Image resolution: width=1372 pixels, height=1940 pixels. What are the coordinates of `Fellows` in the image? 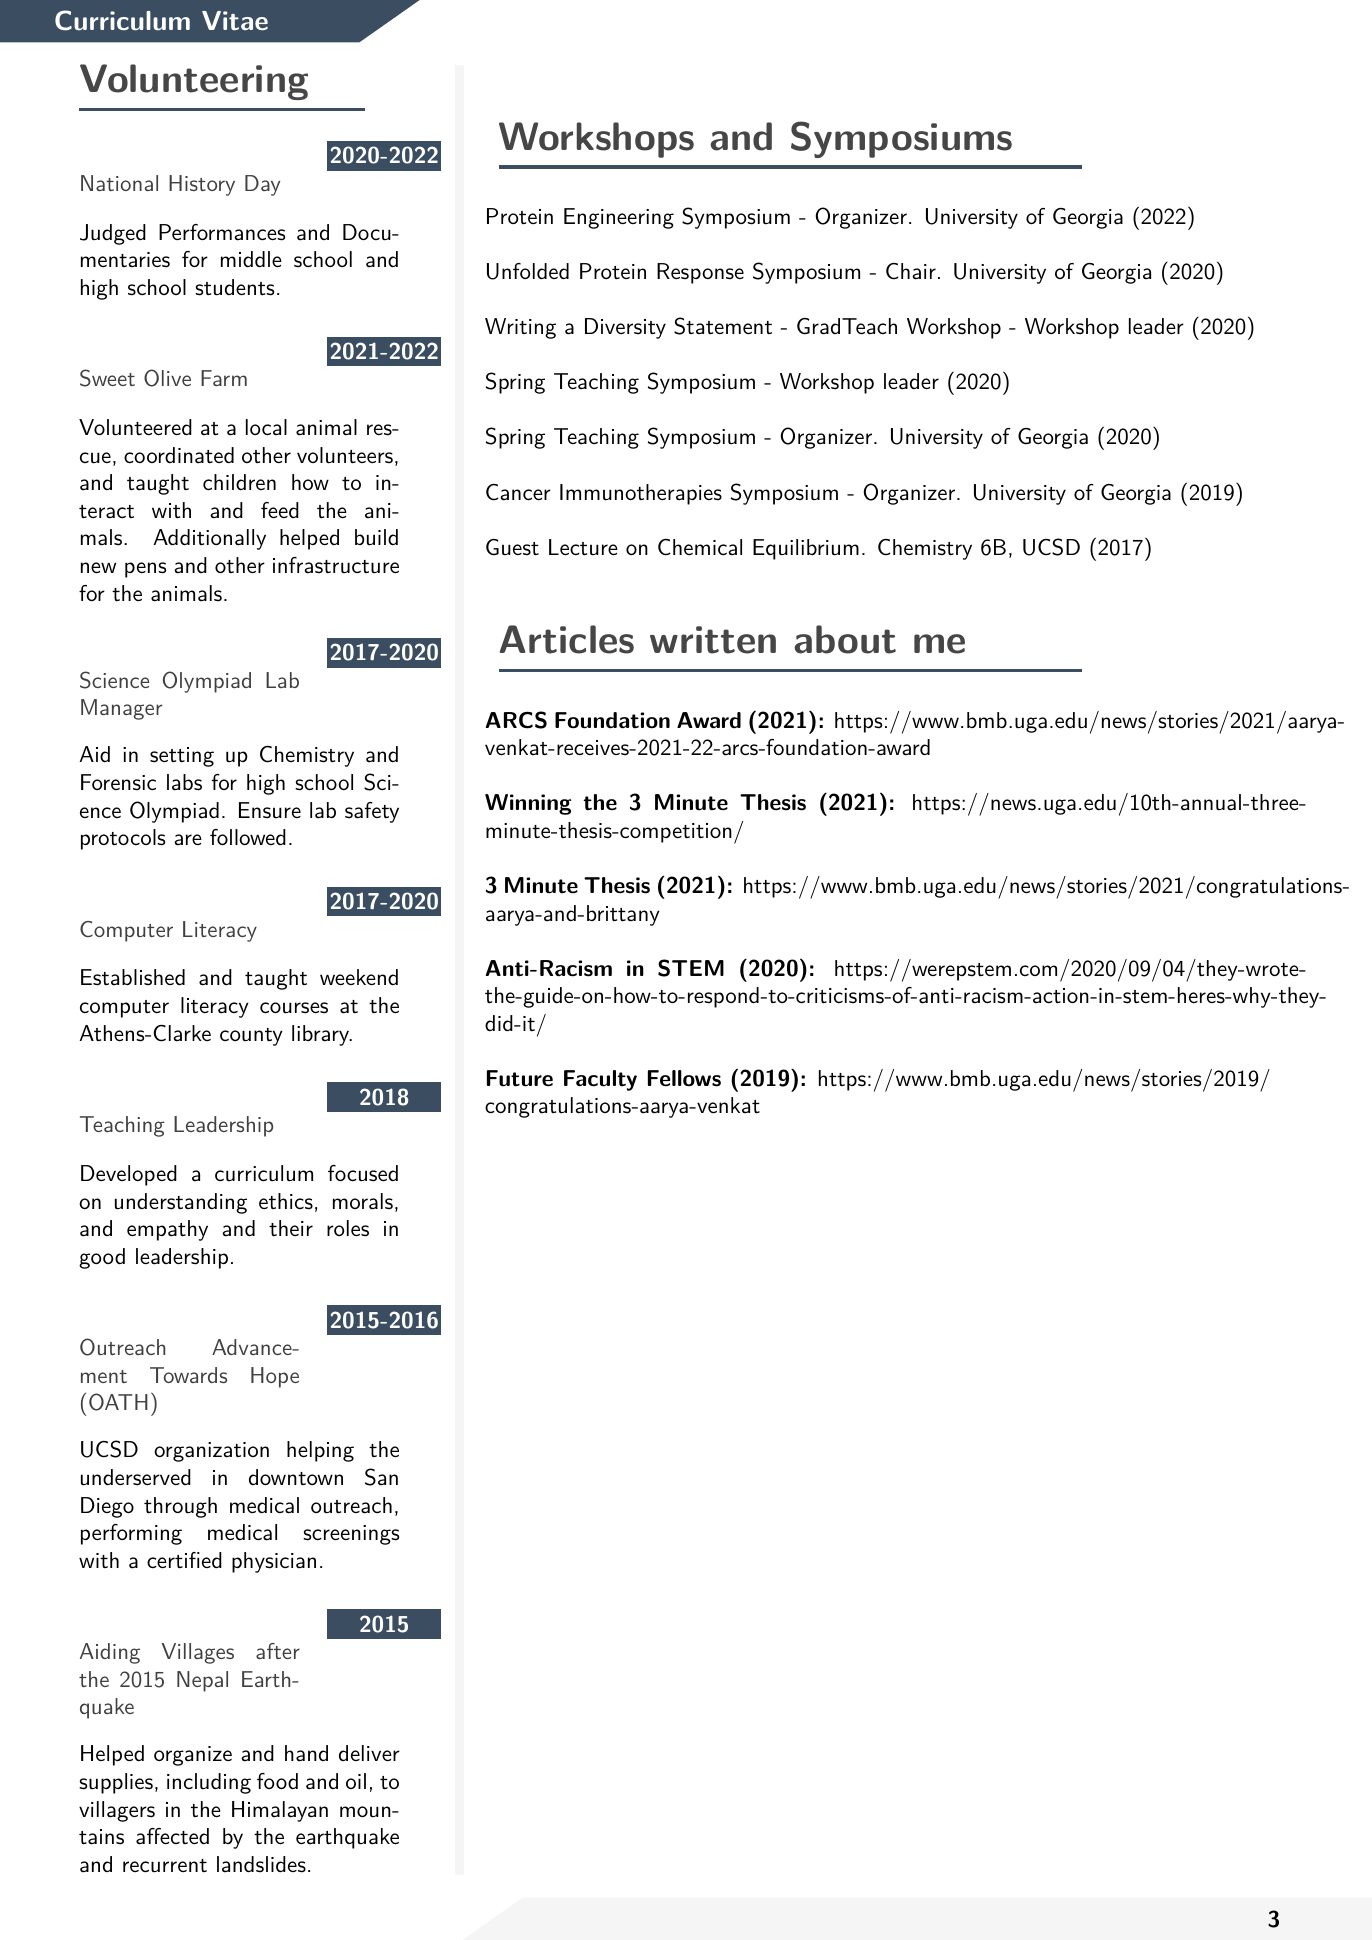 It's located at (684, 1078).
